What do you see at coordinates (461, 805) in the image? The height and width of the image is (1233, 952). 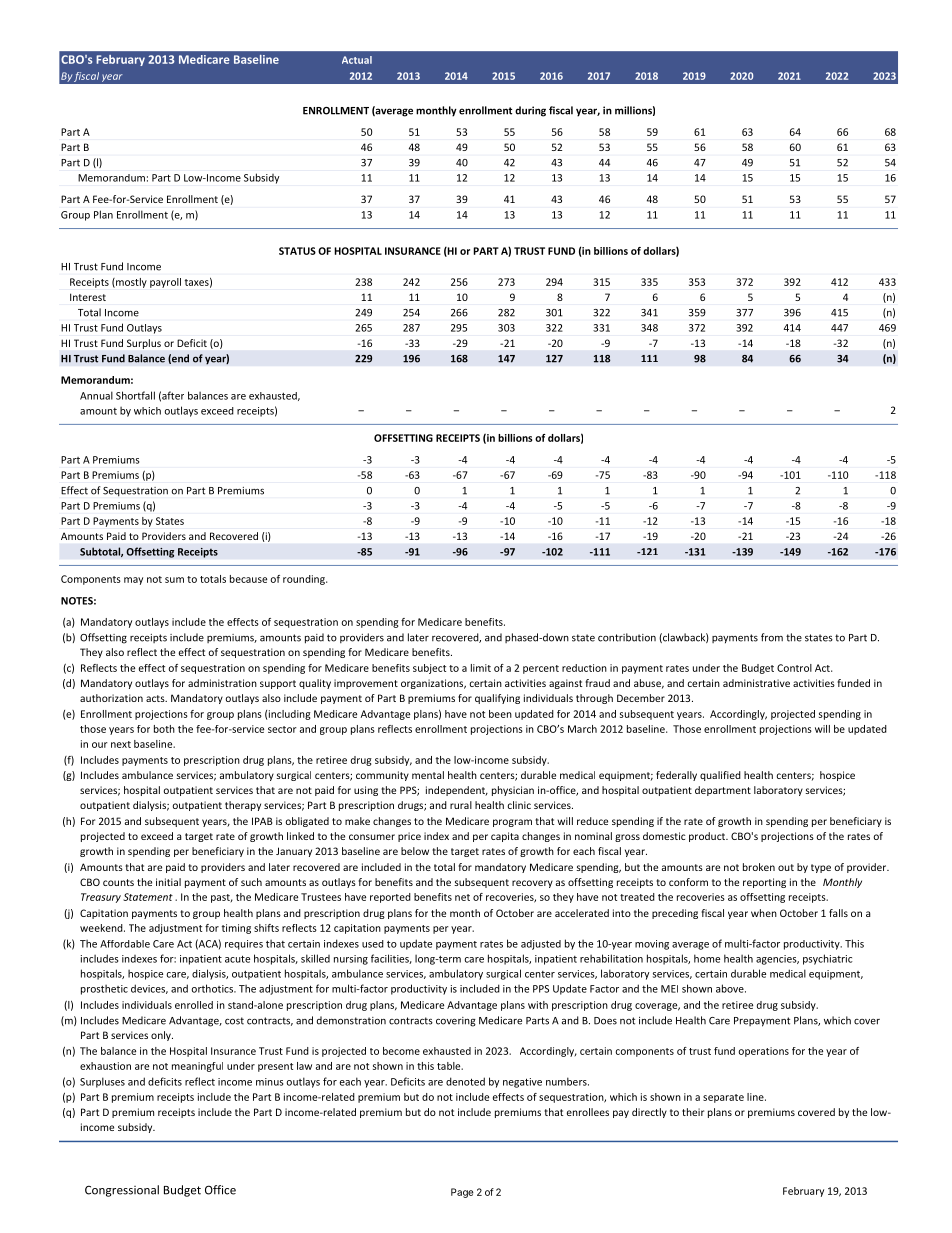 I see `rural` at bounding box center [461, 805].
